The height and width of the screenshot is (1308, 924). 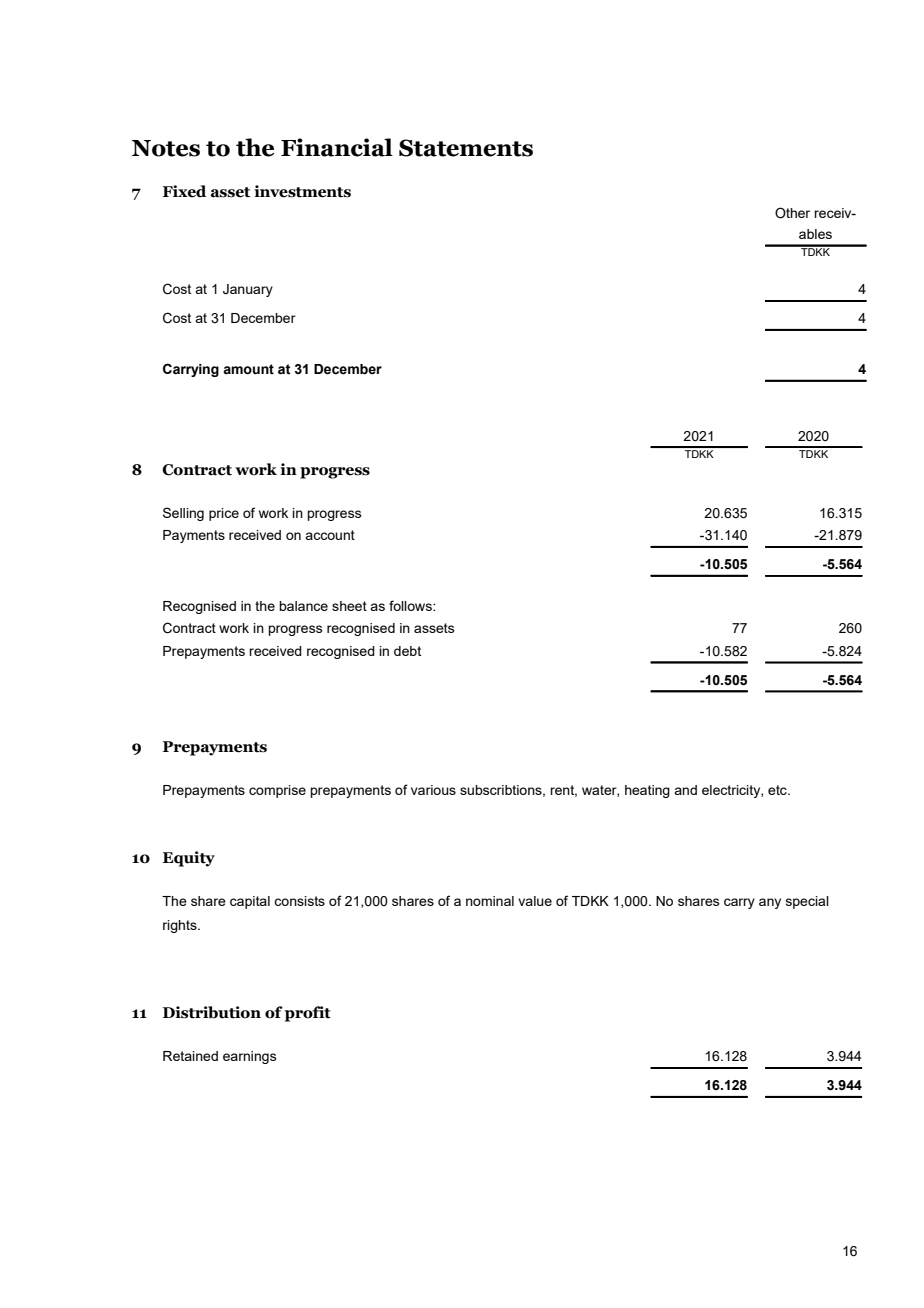 What do you see at coordinates (308, 1014) in the screenshot?
I see `profit` at bounding box center [308, 1014].
